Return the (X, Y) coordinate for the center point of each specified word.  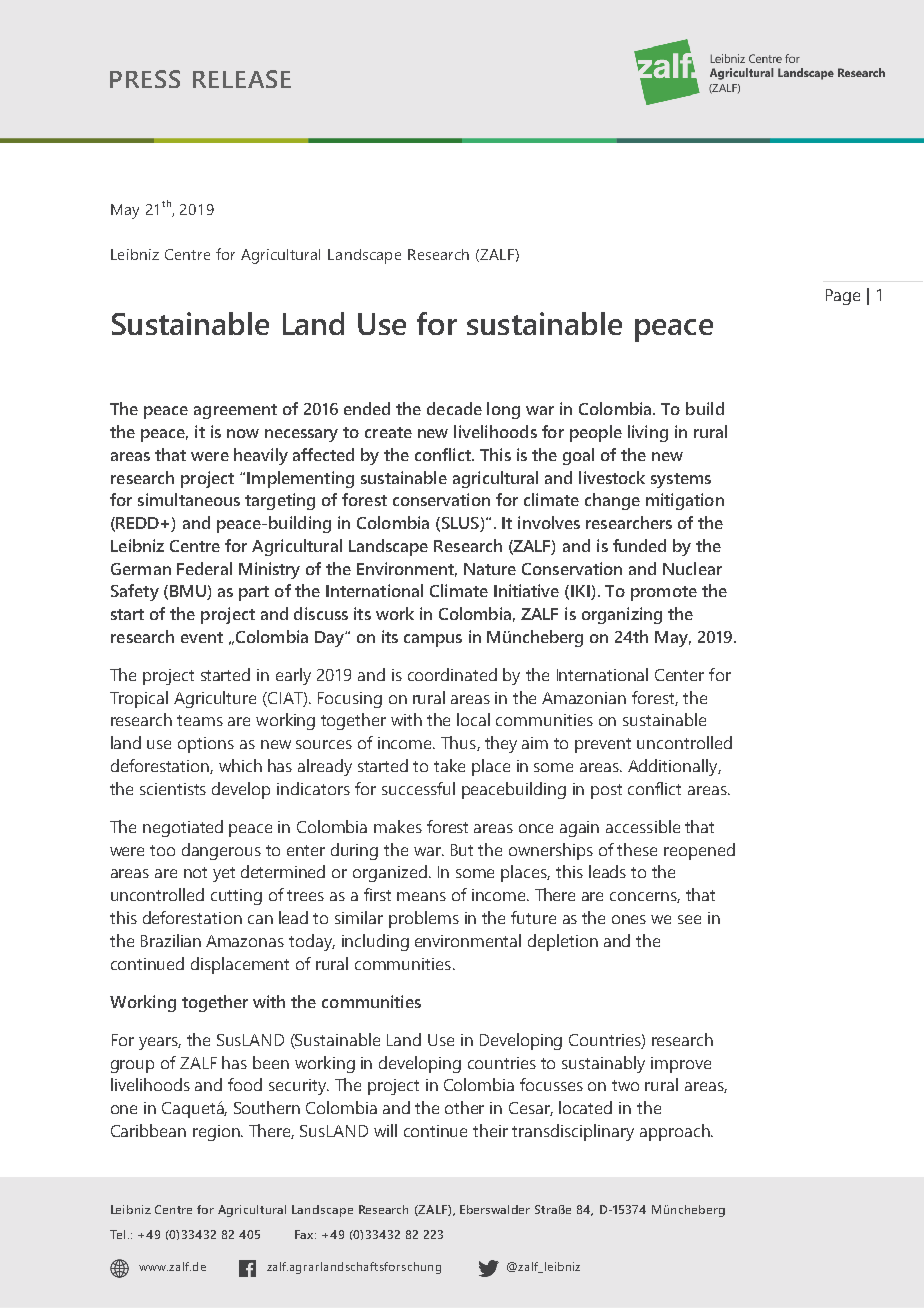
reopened (699, 851)
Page (843, 297)
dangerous (221, 851)
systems (681, 480)
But (462, 850)
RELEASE (242, 79)
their (490, 1130)
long (503, 410)
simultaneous (189, 499)
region (217, 1133)
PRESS (145, 79)
